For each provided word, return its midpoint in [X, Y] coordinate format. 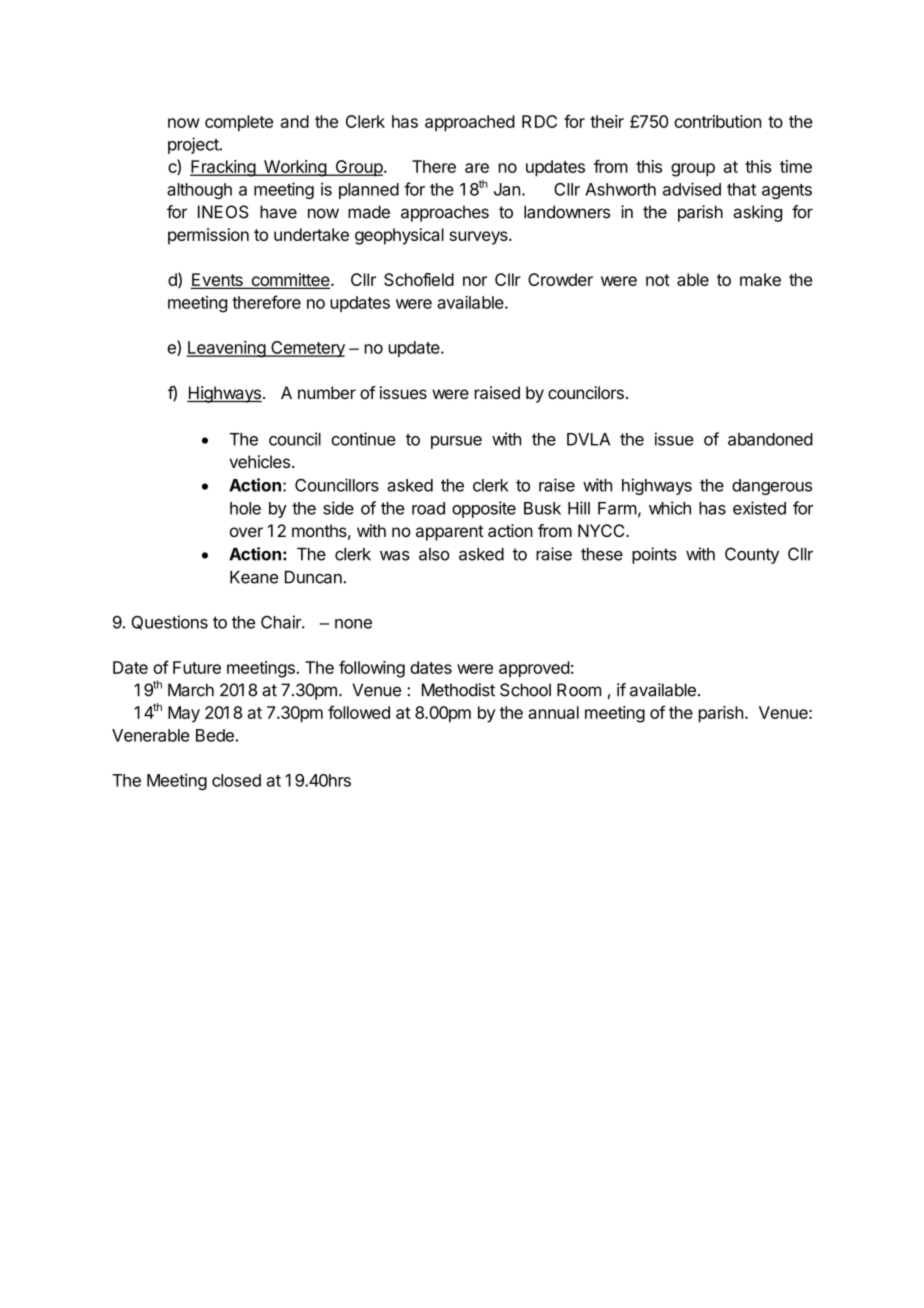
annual [553, 712]
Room [579, 690]
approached [470, 123]
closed [236, 780]
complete [239, 123]
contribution [717, 121]
